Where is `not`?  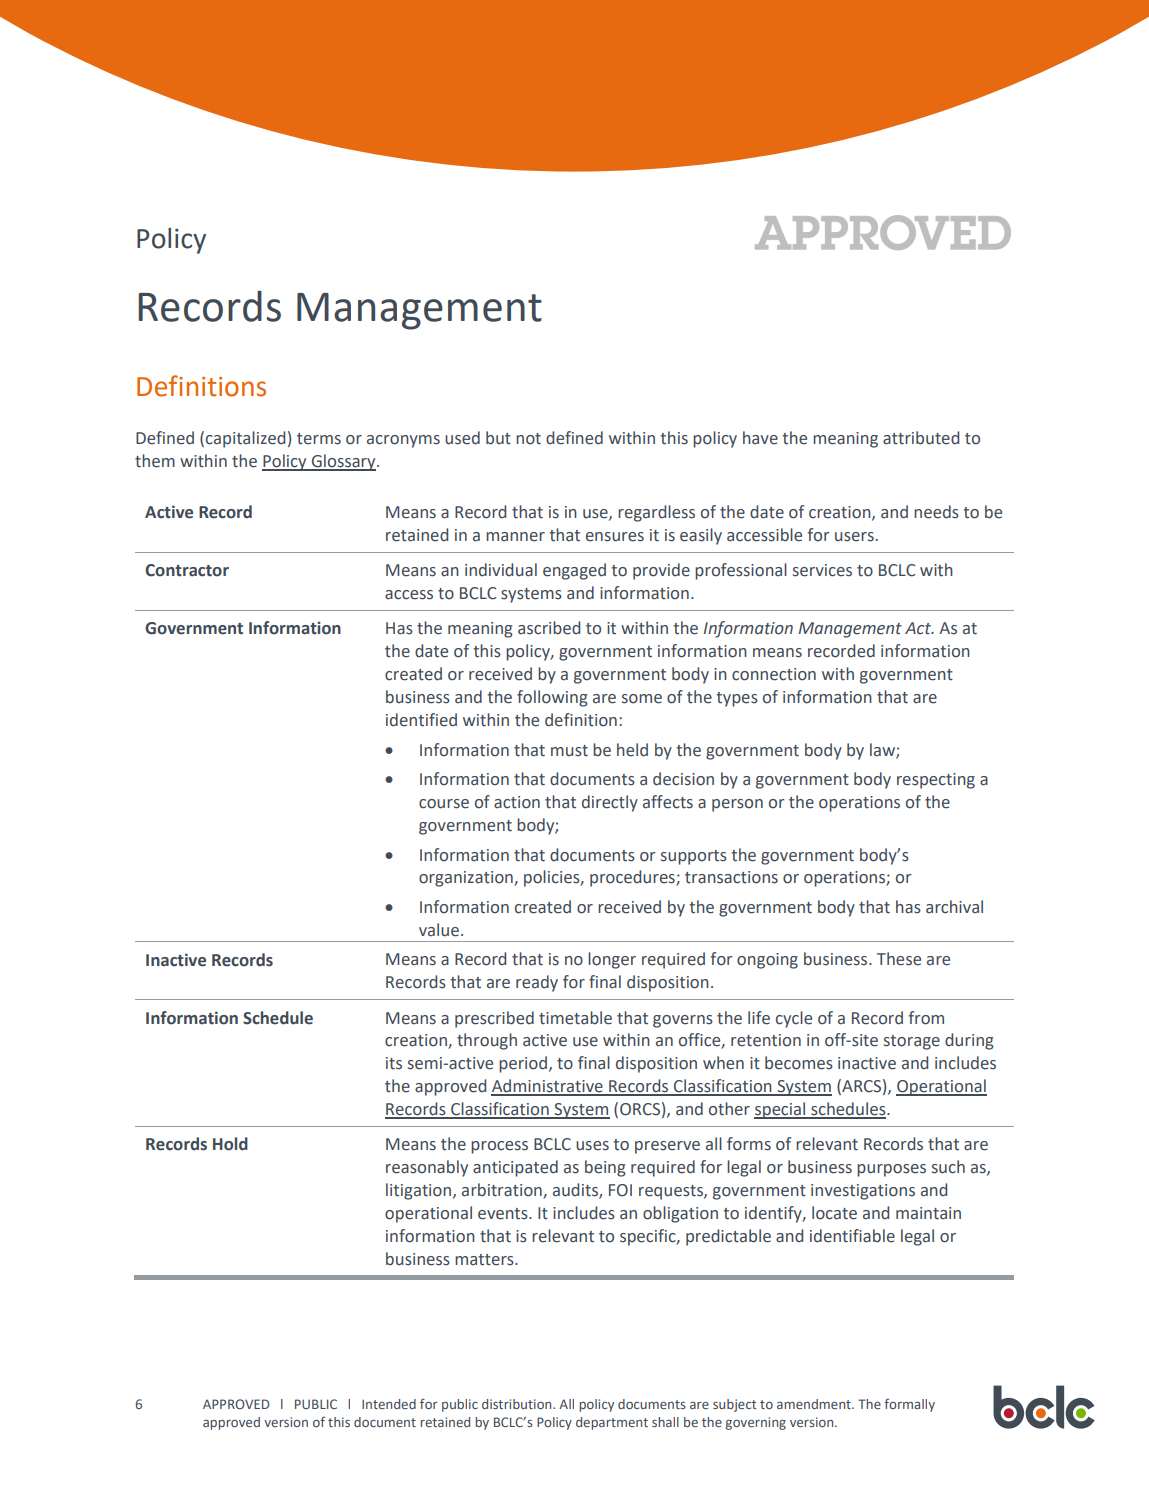 not is located at coordinates (528, 439).
